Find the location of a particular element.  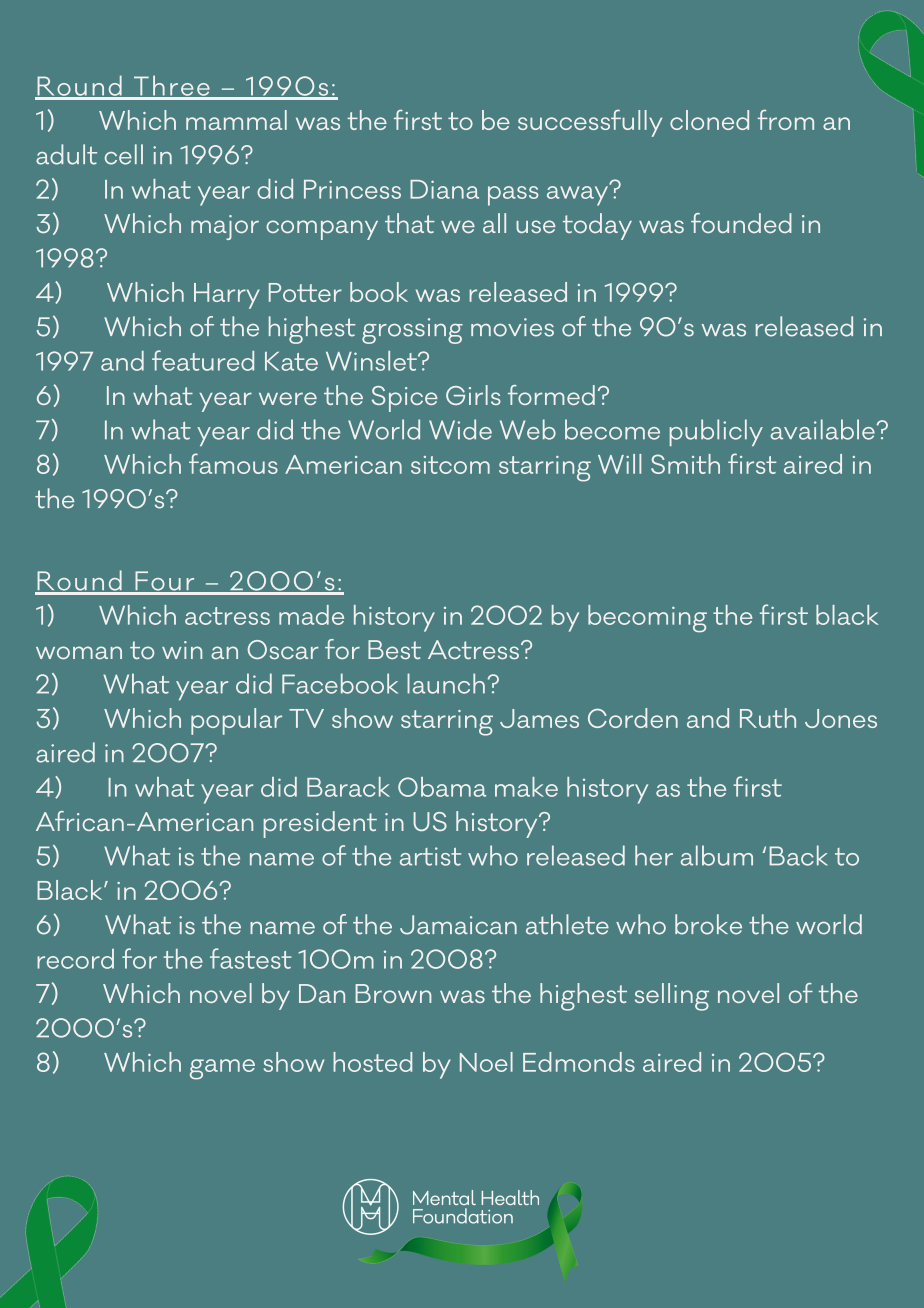

Noel is located at coordinates (486, 1062).
